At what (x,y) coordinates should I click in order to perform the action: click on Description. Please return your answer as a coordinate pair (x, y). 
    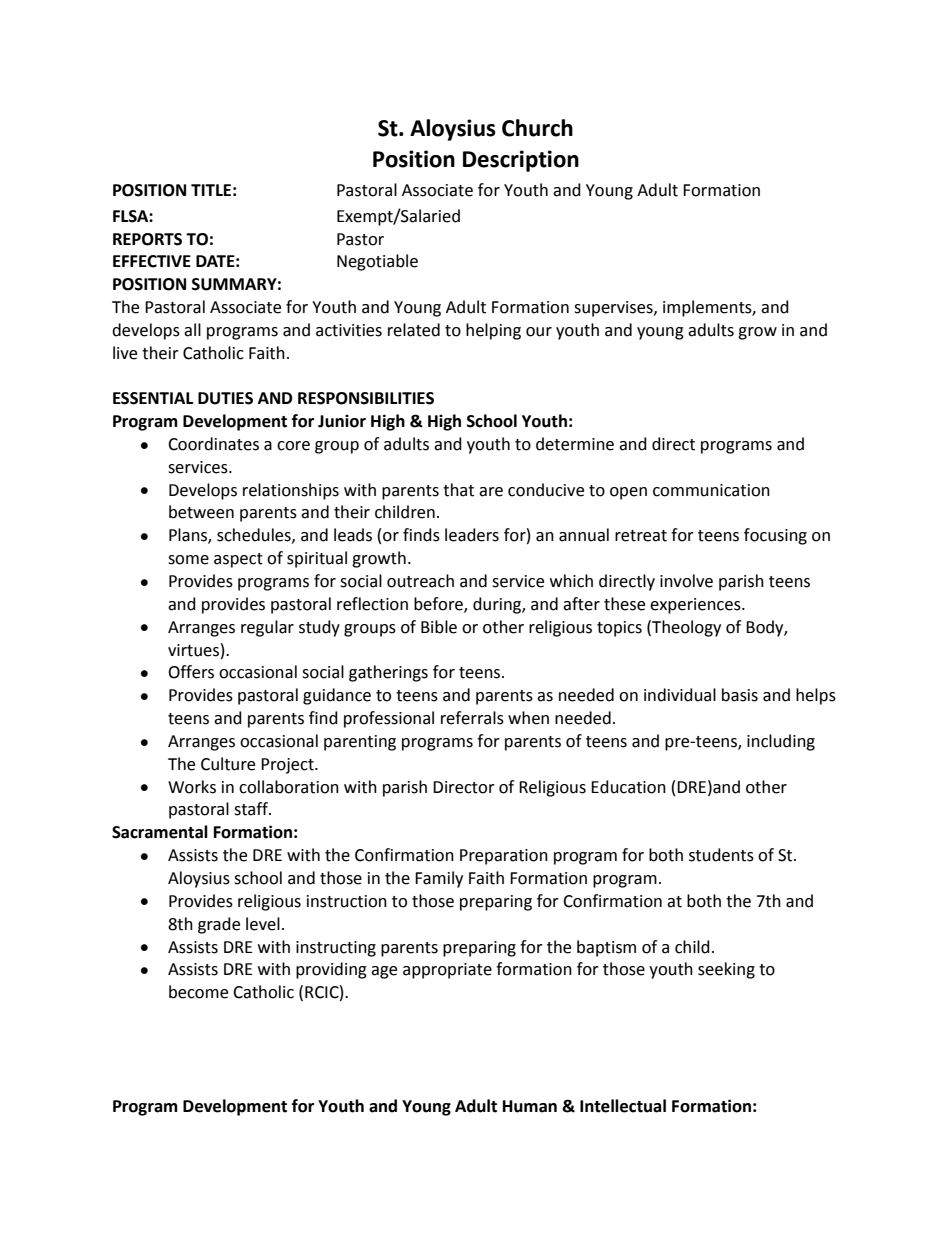
    Looking at the image, I should click on (521, 161).
